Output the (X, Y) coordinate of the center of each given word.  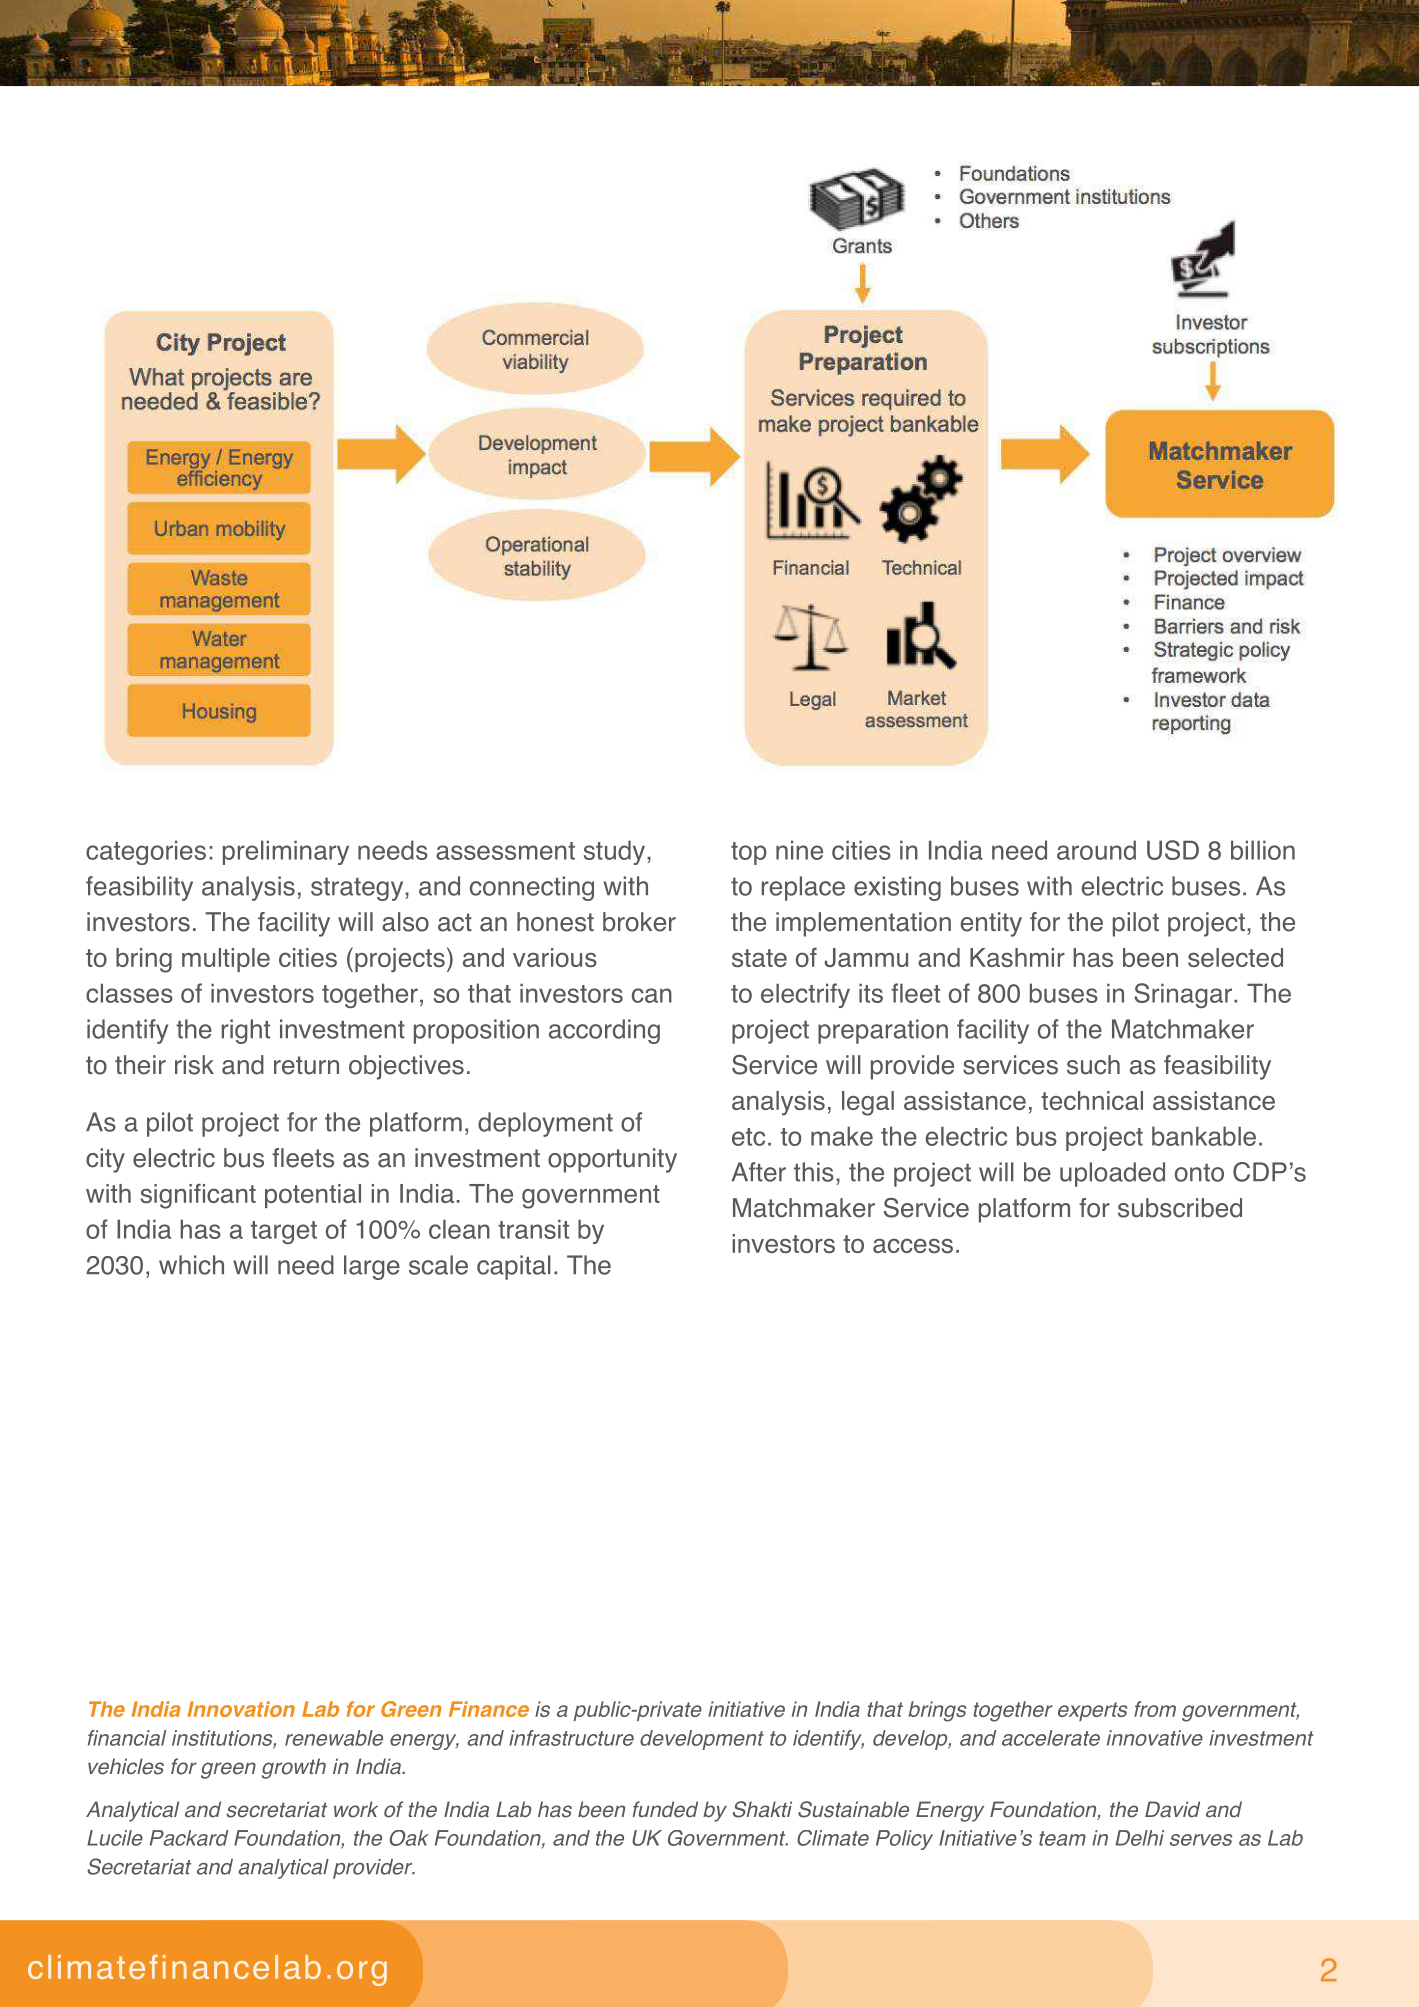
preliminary (286, 852)
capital (514, 1267)
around (1096, 850)
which (191, 1265)
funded (665, 1809)
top (749, 853)
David (1172, 1809)
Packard (189, 1838)
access (913, 1245)
